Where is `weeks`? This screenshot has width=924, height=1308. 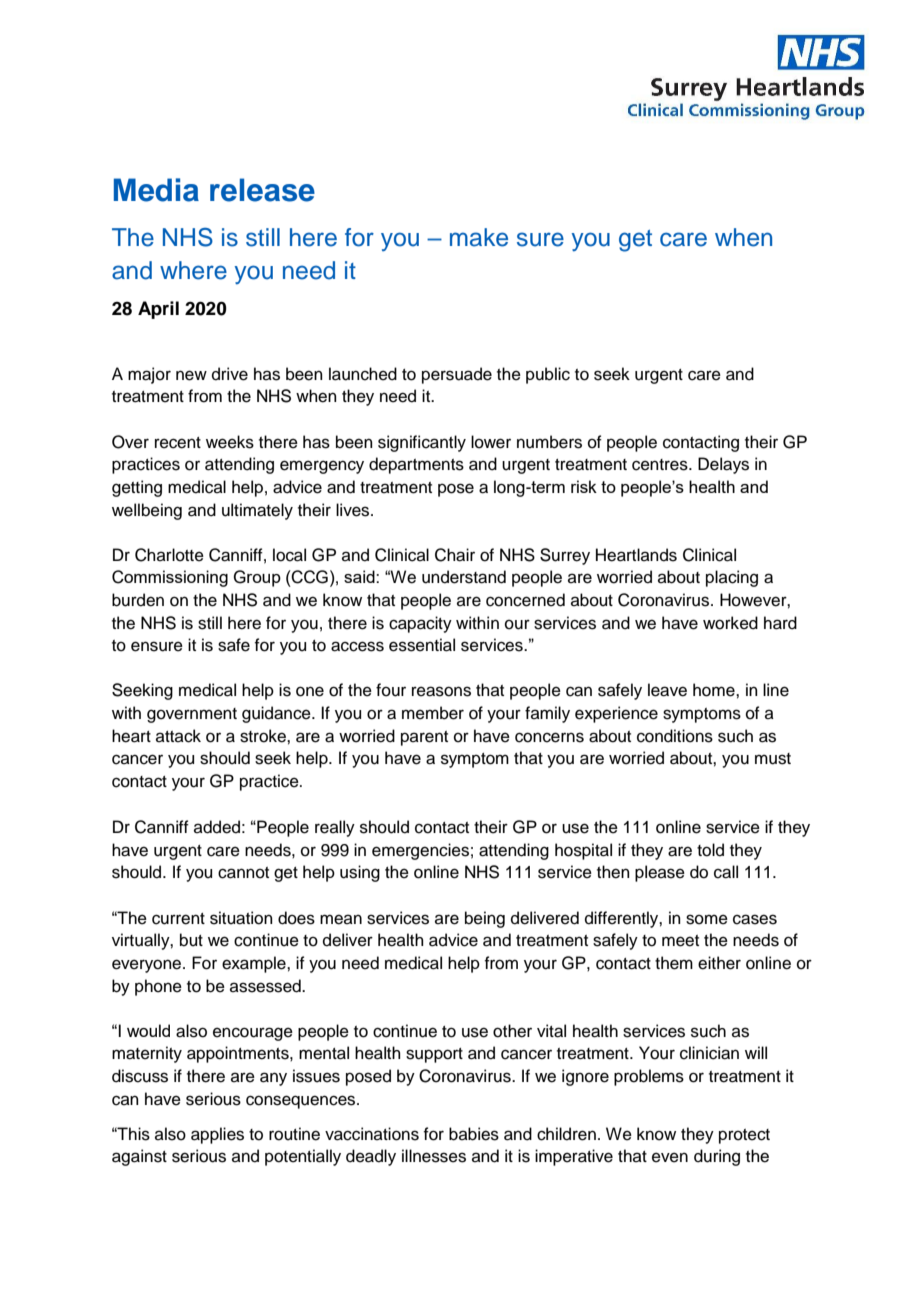
weeks is located at coordinates (230, 442).
